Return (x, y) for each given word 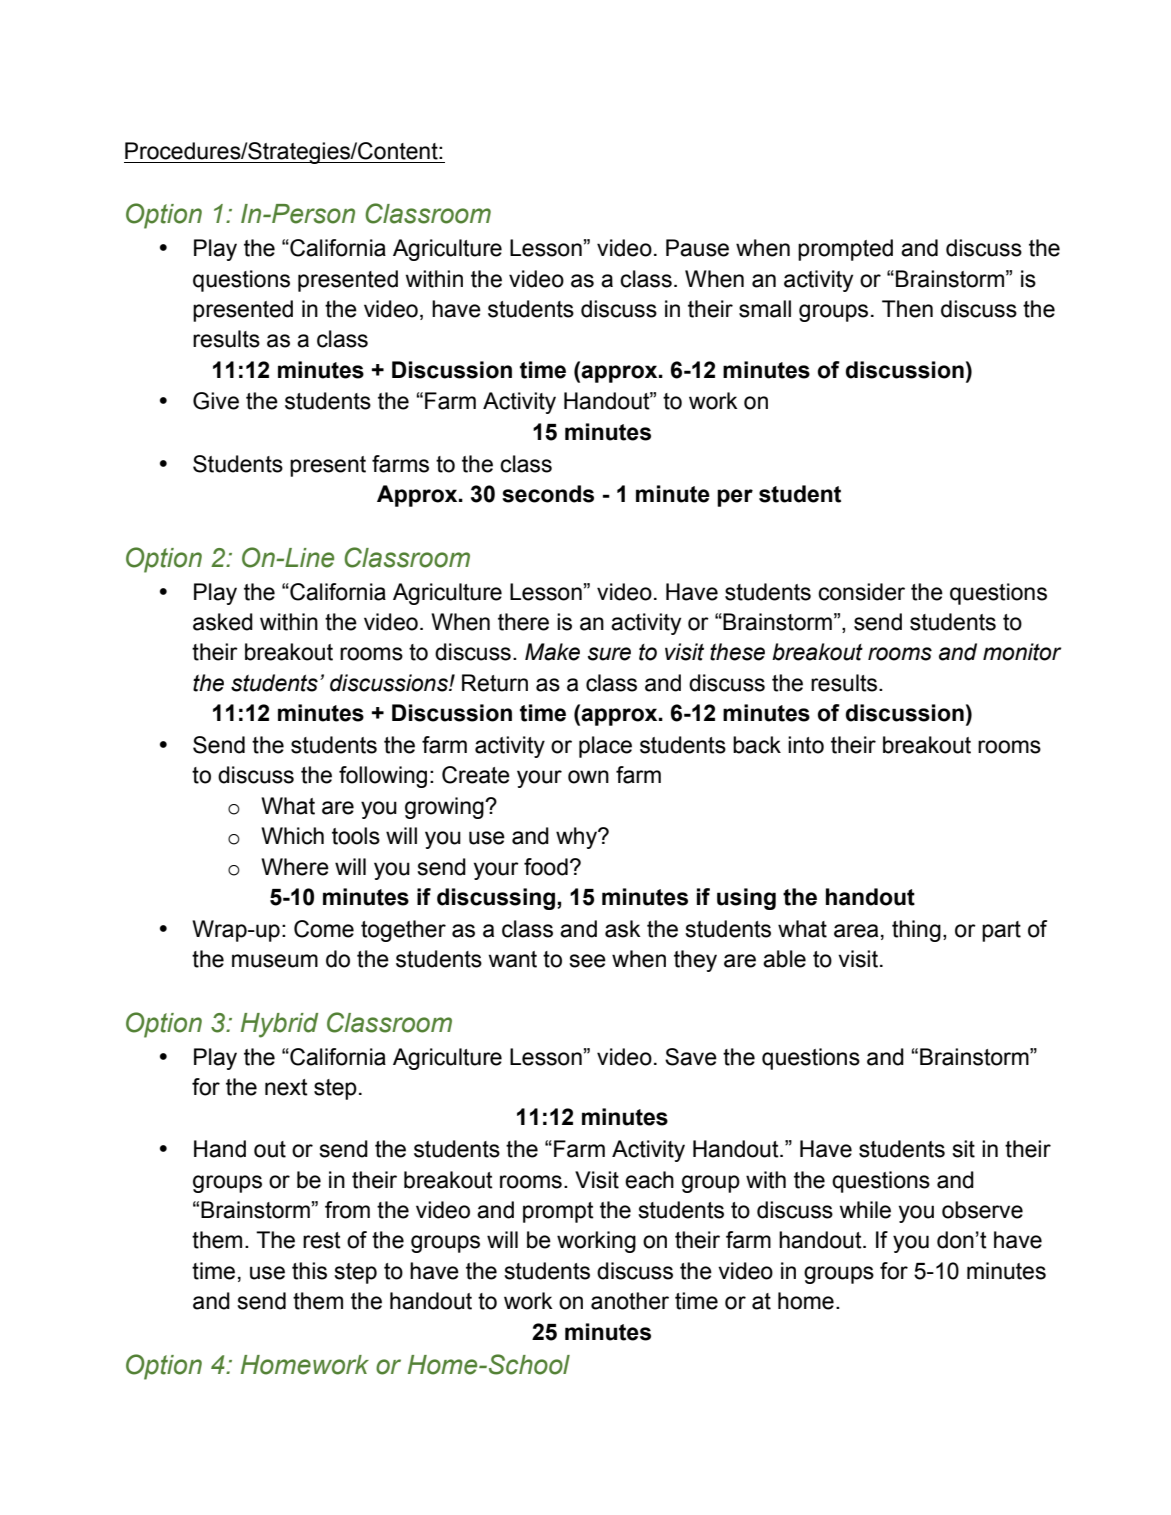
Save (691, 1057)
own (588, 777)
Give (216, 401)
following (383, 777)
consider (861, 592)
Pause (697, 248)
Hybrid (279, 1025)
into (806, 745)
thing (916, 931)
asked (223, 622)
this (309, 1271)
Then (907, 309)
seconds (548, 494)
